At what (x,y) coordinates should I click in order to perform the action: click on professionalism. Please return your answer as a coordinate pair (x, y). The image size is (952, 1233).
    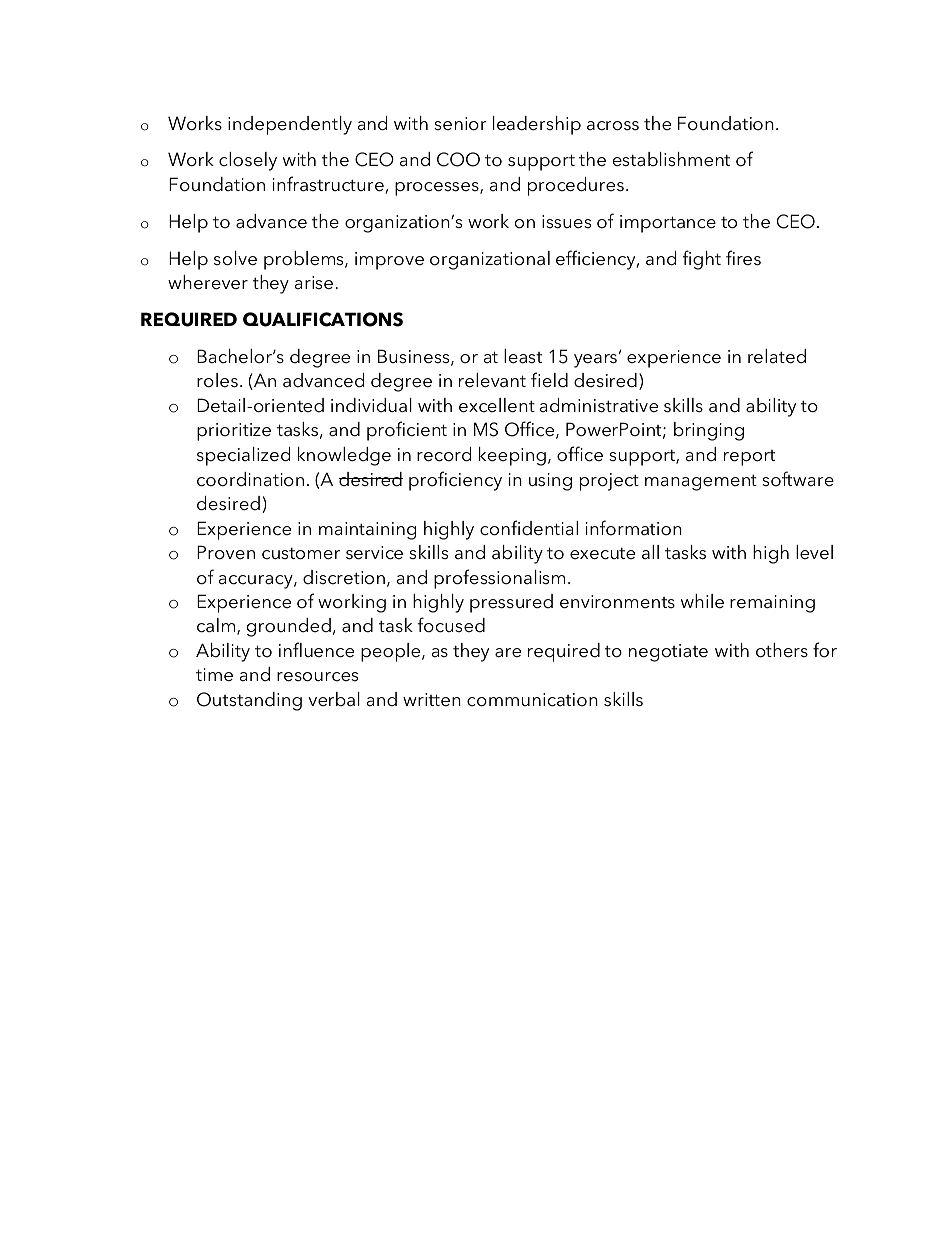
    Looking at the image, I should click on (499, 579).
